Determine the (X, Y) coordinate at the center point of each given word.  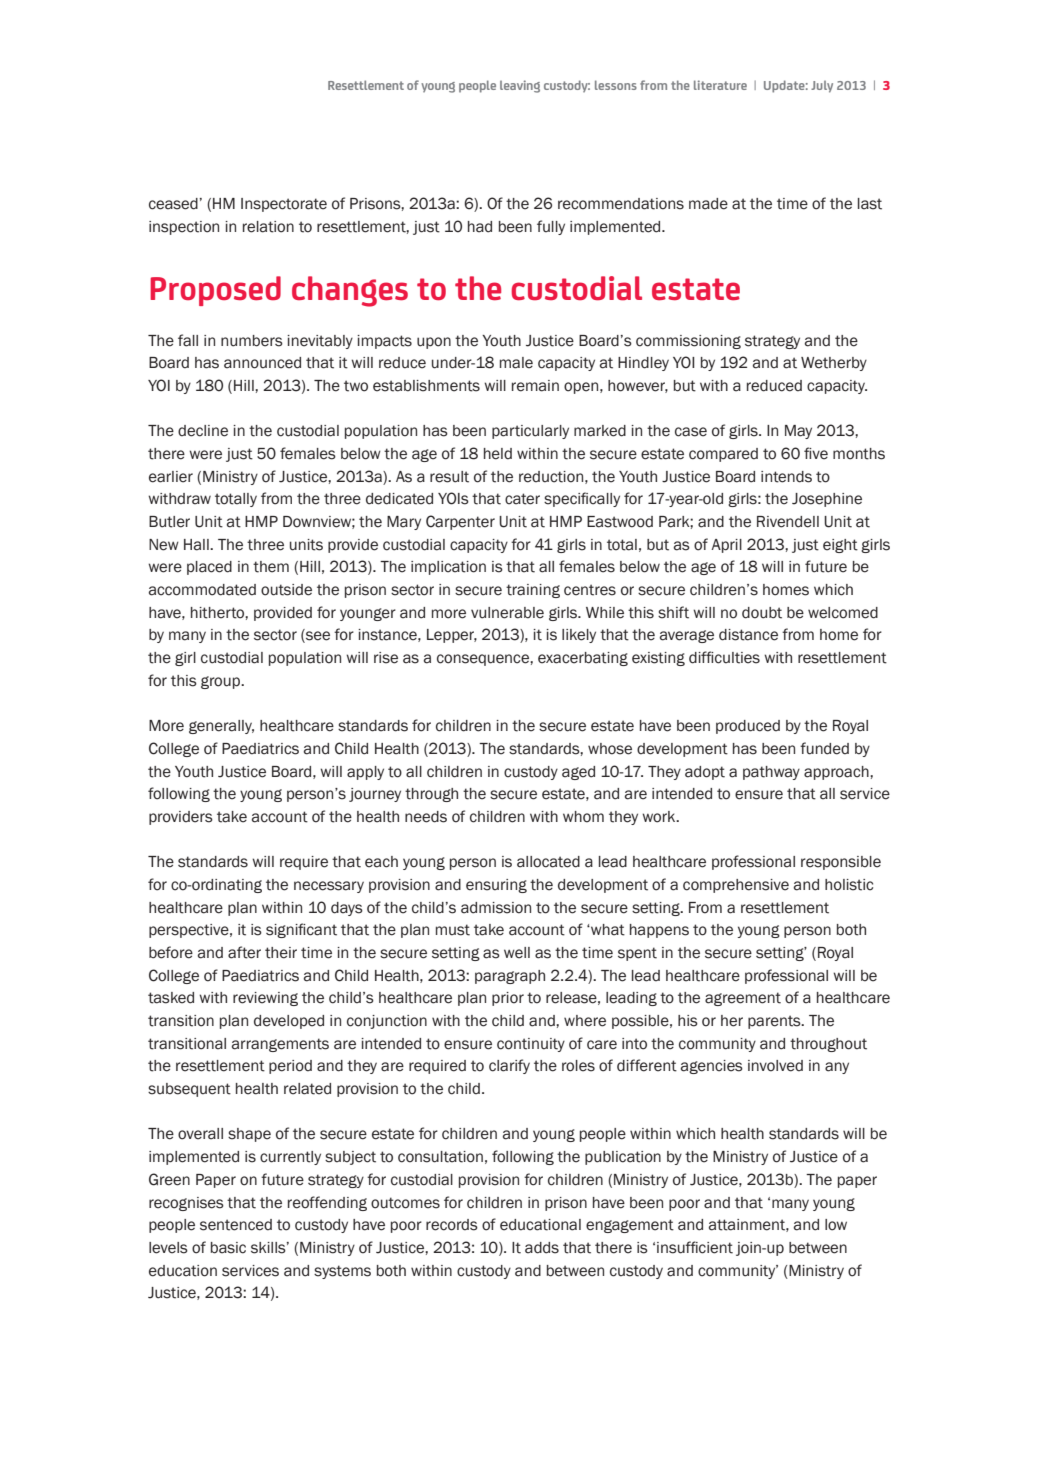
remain (535, 386)
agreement (743, 999)
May (798, 432)
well (517, 953)
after (244, 952)
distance (748, 635)
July (822, 87)
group (222, 682)
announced (262, 363)
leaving (520, 86)
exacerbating (583, 659)
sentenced (236, 1225)
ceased (173, 204)
